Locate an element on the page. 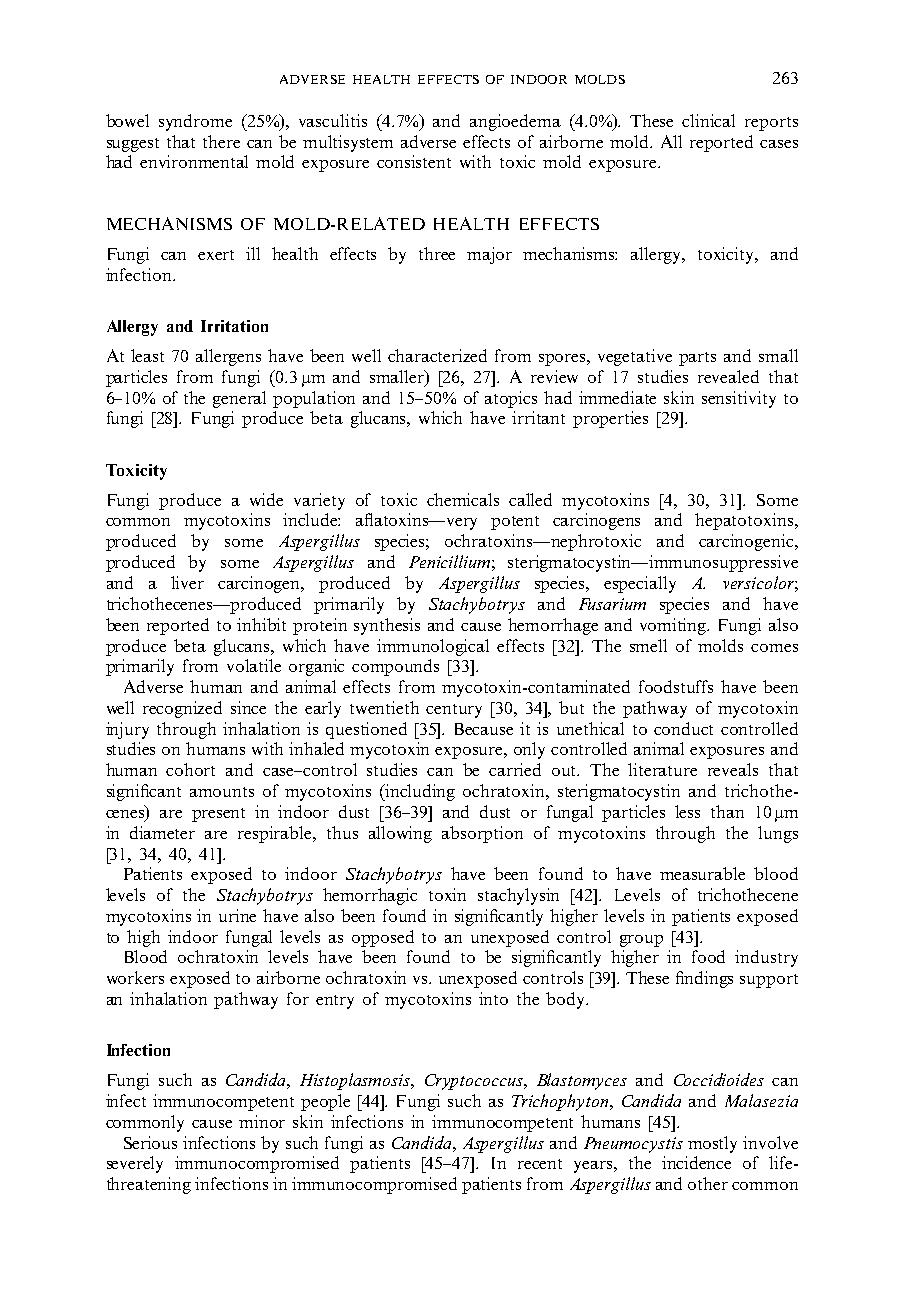 Image resolution: width=922 pixels, height=1316 pixels. clinical is located at coordinates (708, 120).
